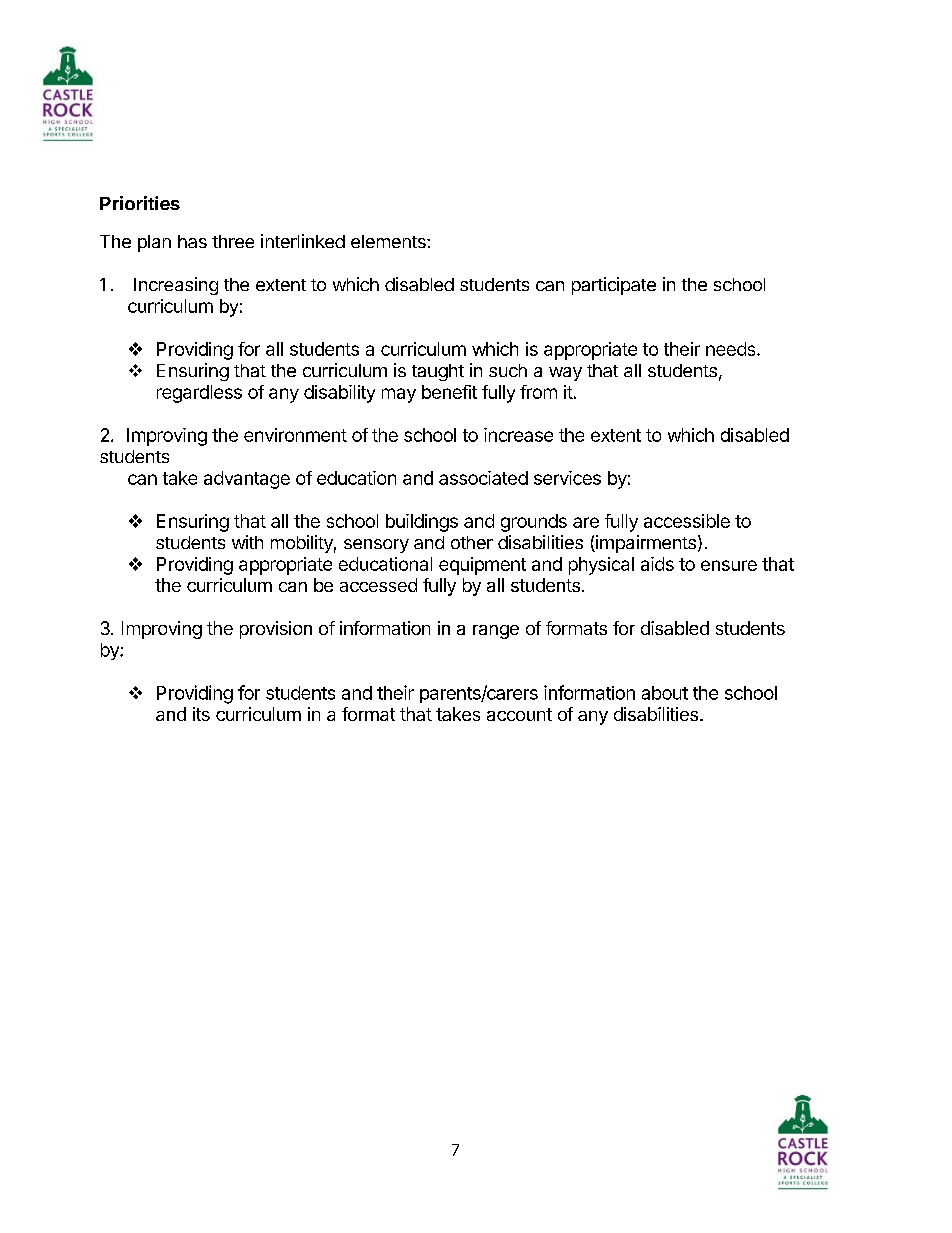  What do you see at coordinates (645, 544) in the screenshot?
I see `impairments` at bounding box center [645, 544].
